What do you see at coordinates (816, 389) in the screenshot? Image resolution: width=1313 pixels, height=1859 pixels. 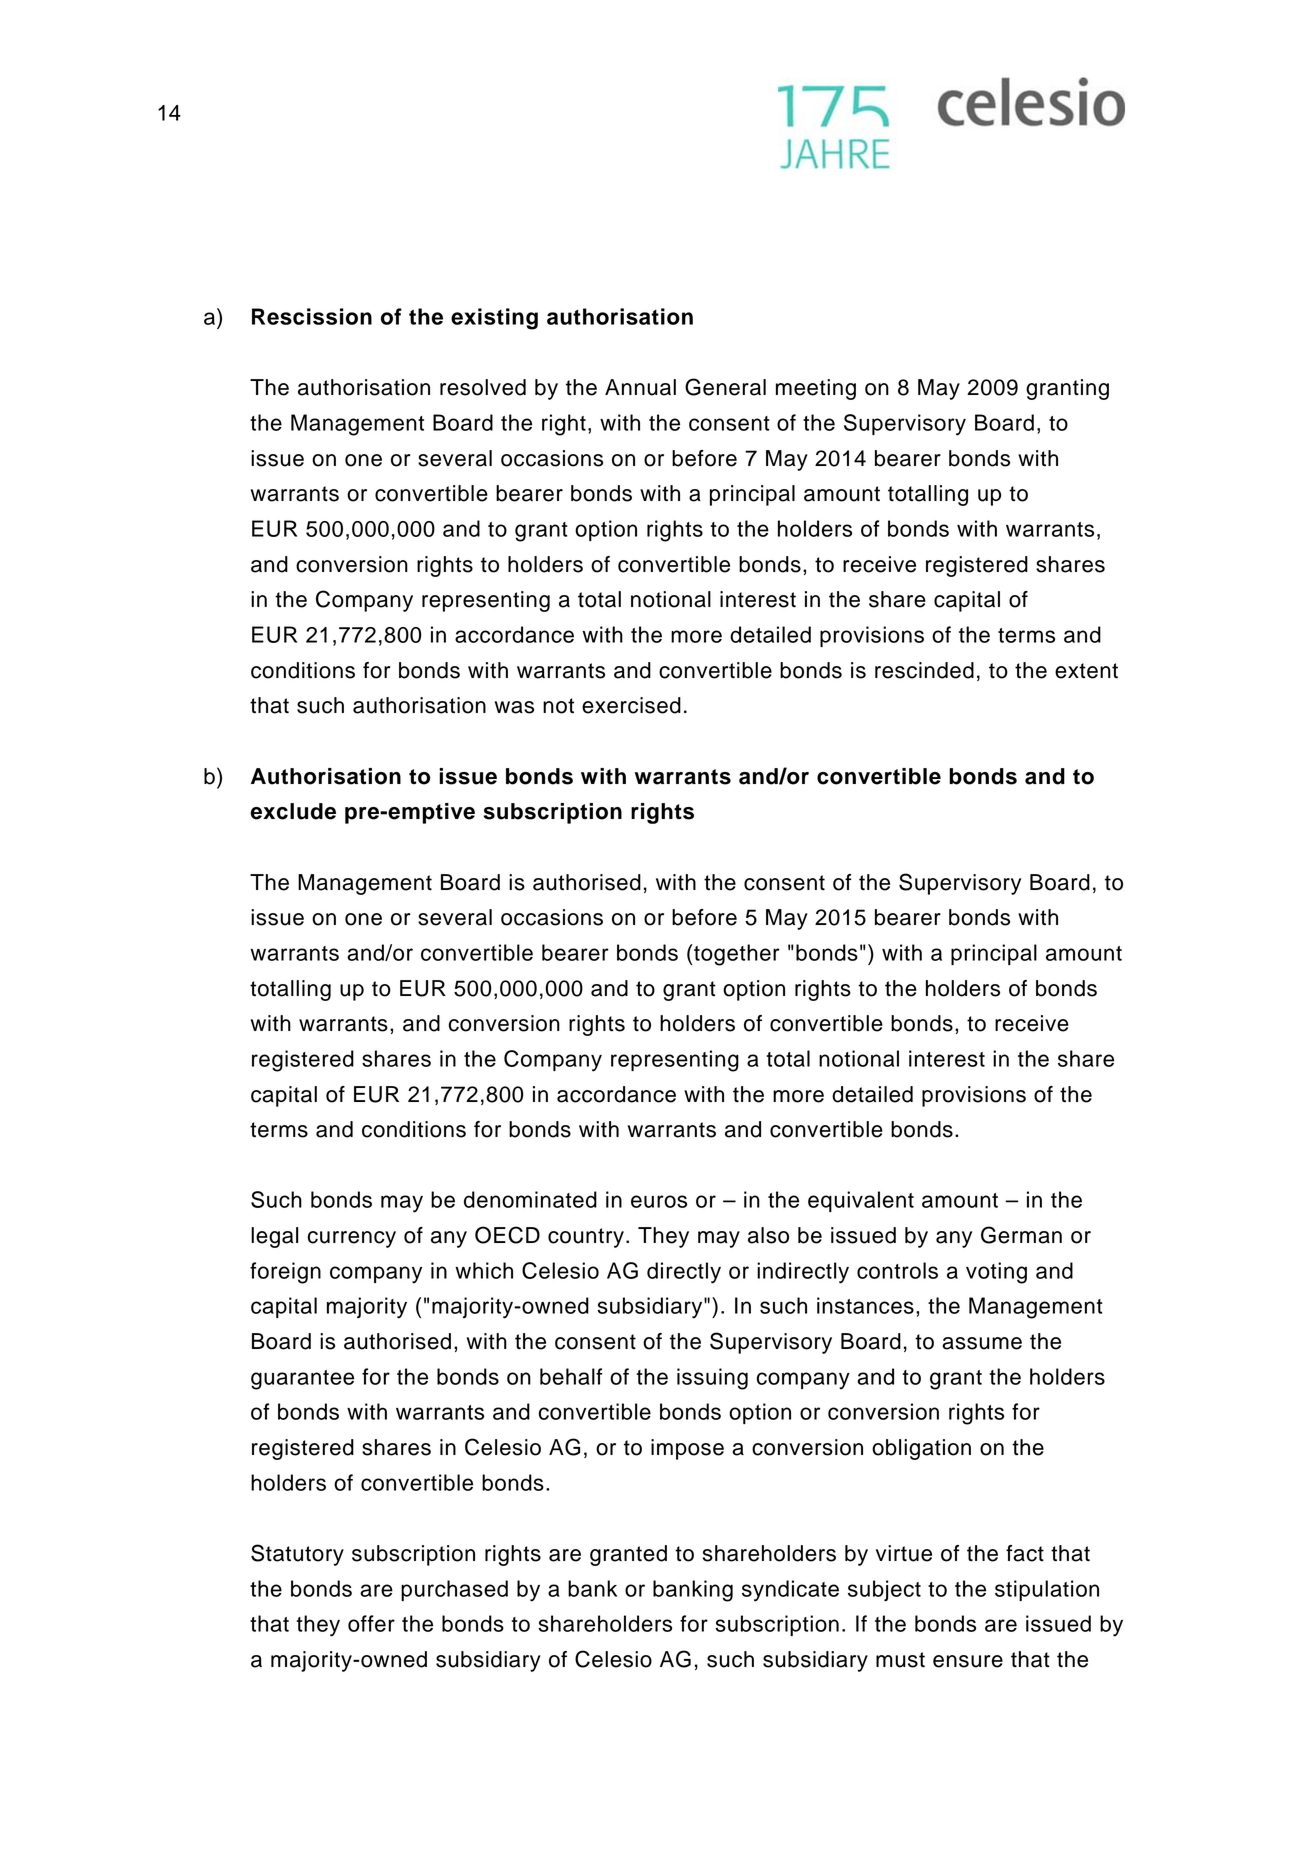 I see `meeting` at bounding box center [816, 389].
